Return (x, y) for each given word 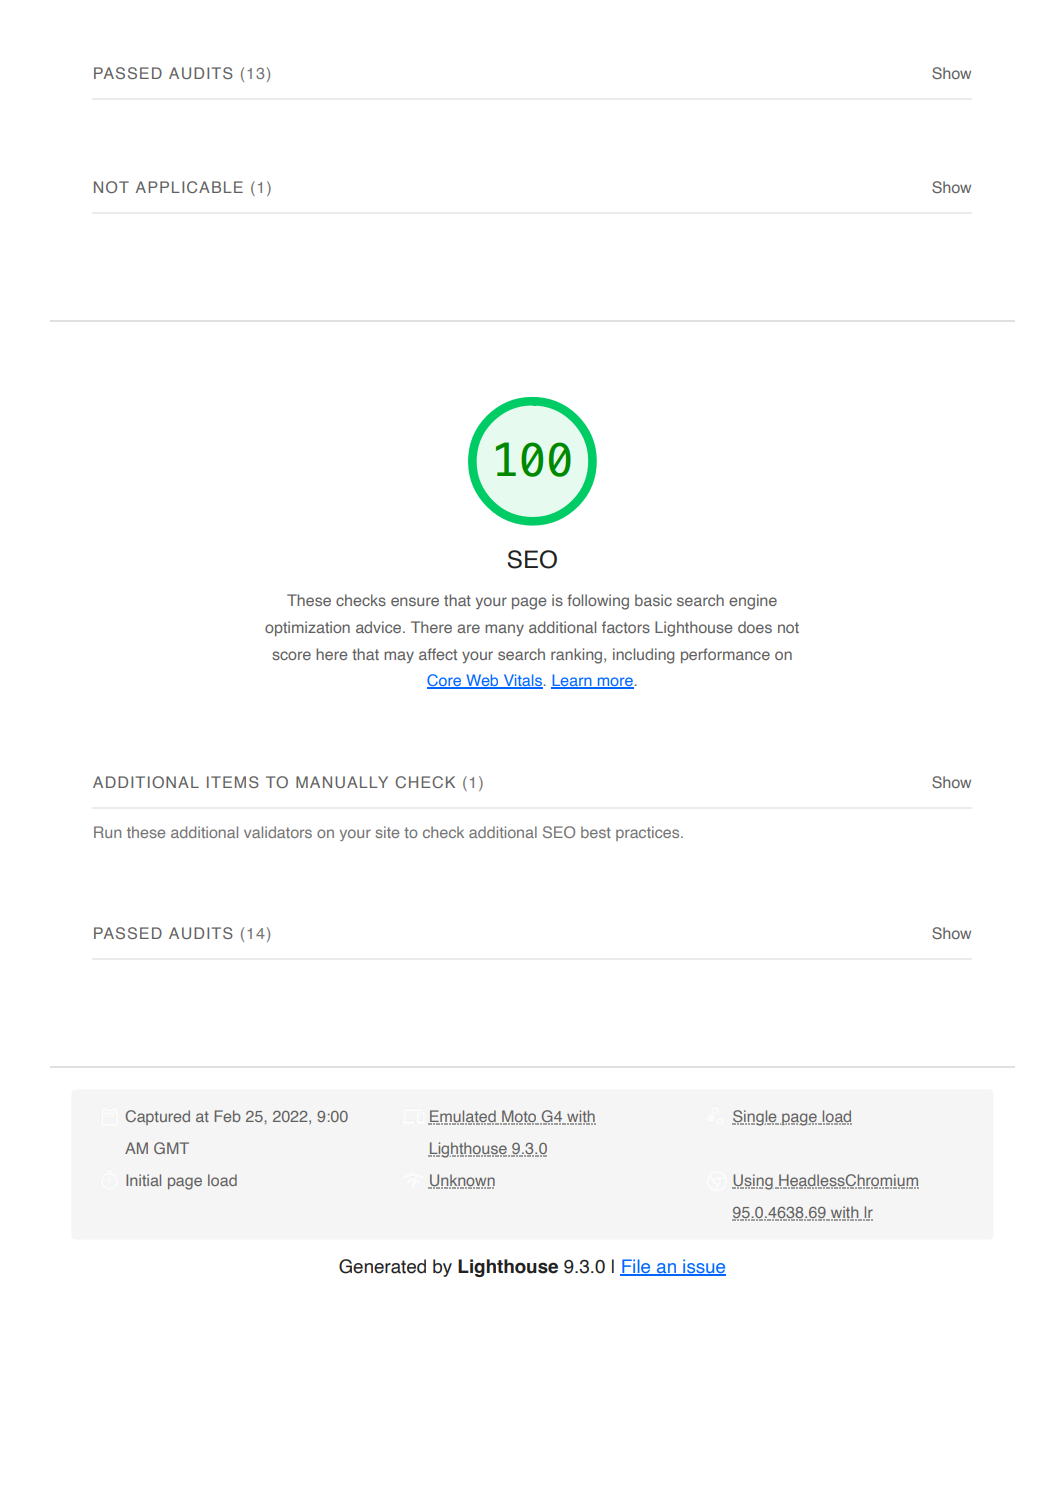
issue (703, 1267)
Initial (143, 1180)
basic (653, 600)
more (615, 683)
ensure (415, 601)
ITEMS (233, 782)
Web (482, 681)
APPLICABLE (189, 187)
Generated (382, 1266)
